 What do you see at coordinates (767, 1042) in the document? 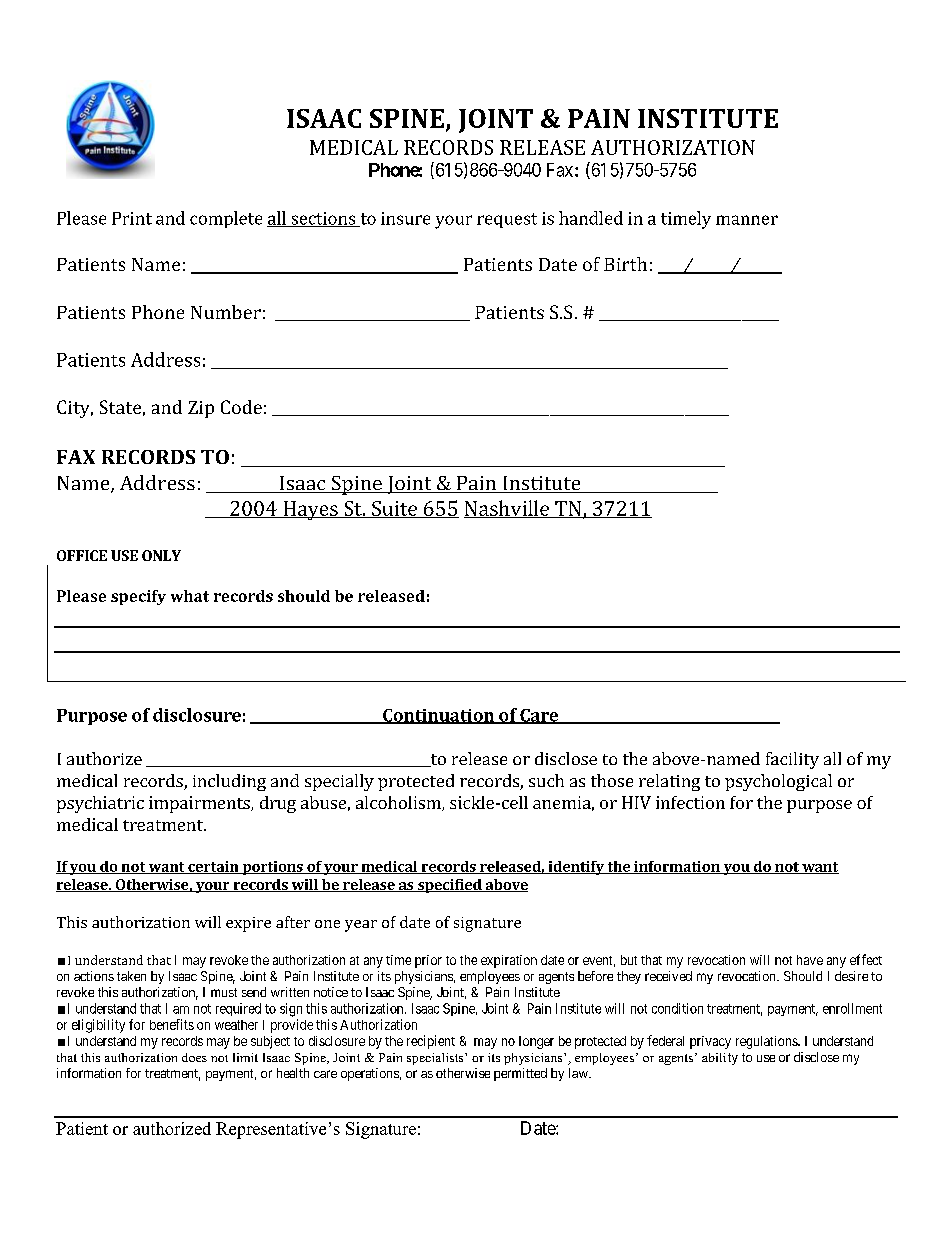
I see `regulations` at bounding box center [767, 1042].
